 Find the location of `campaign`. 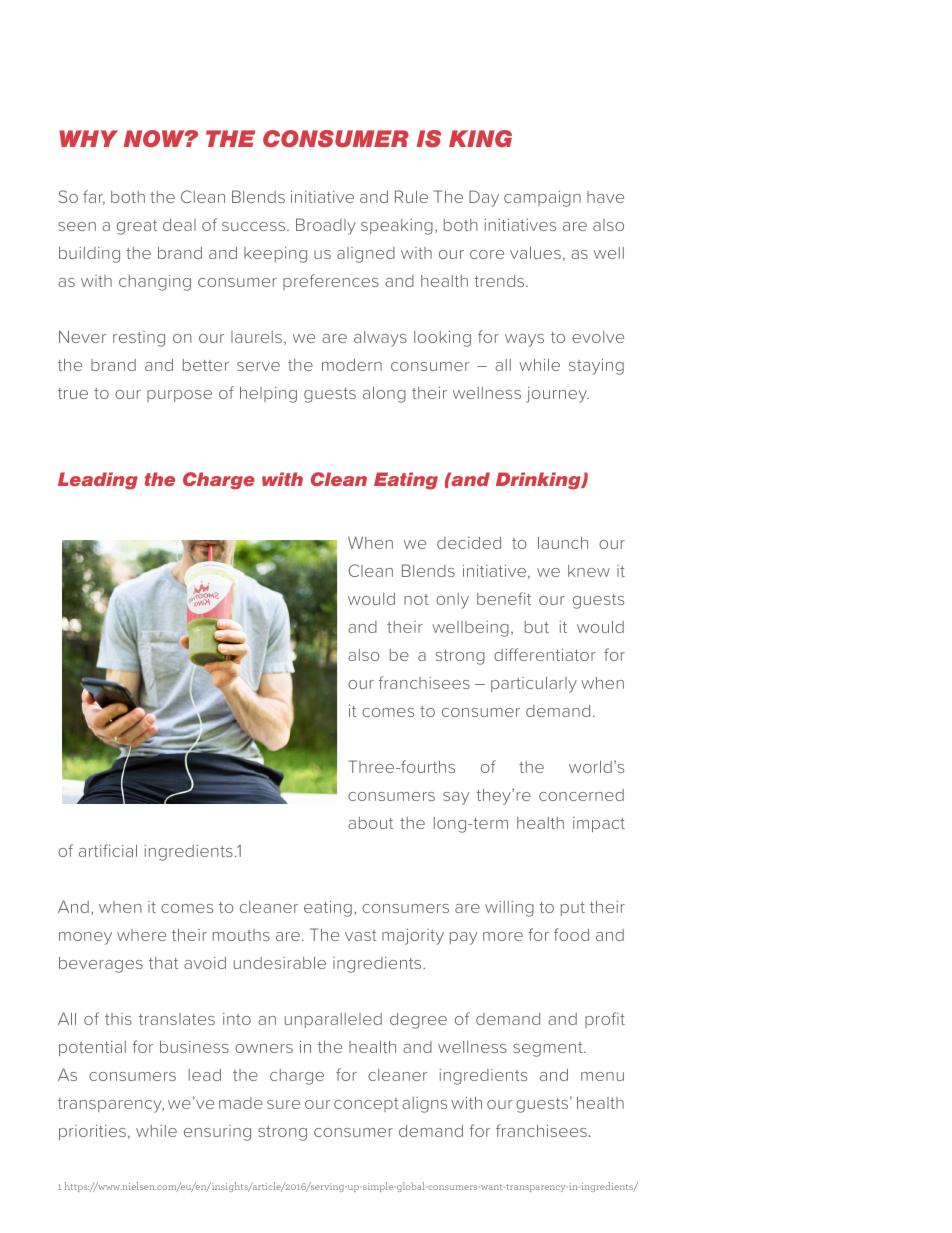

campaign is located at coordinates (542, 199).
